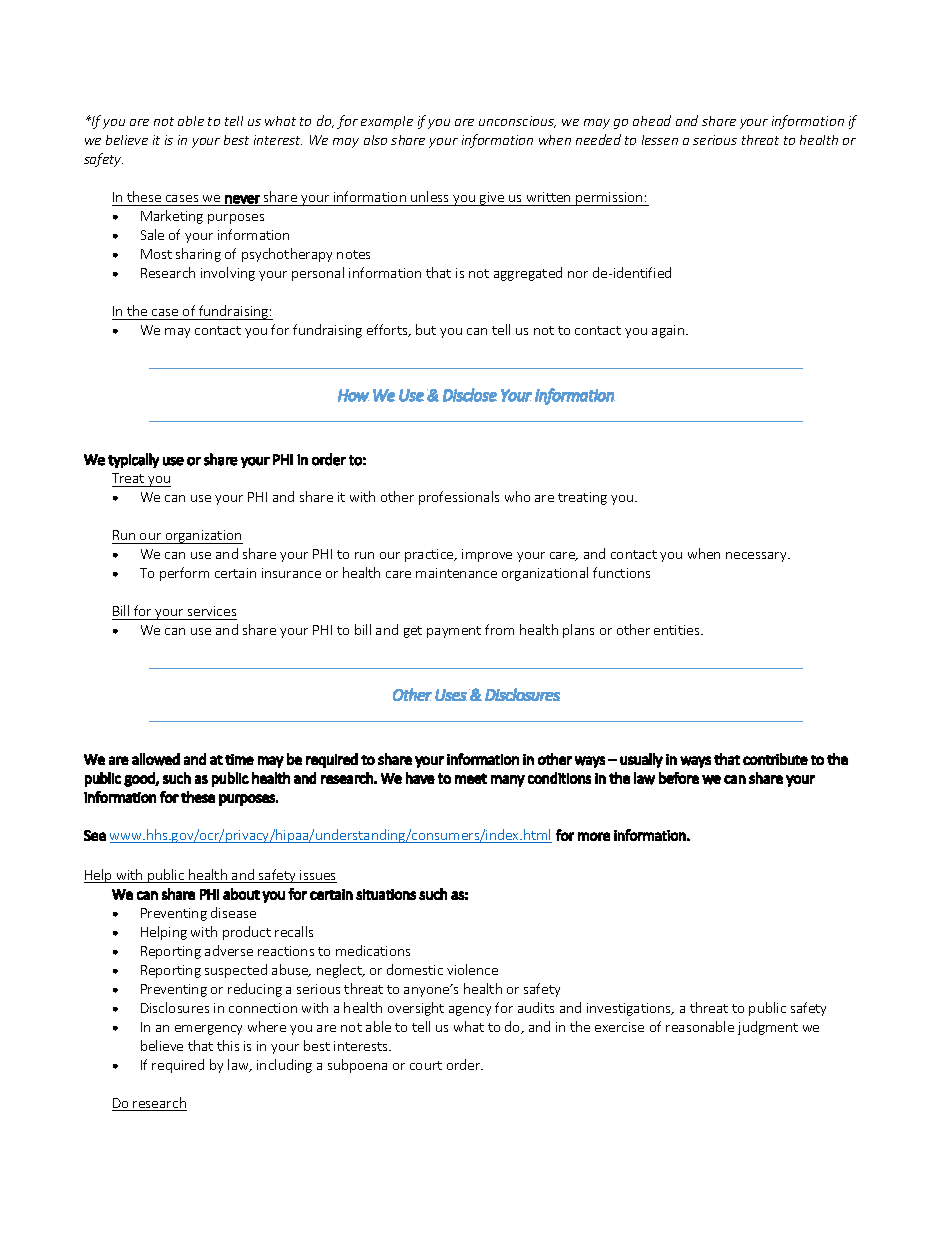 The width and height of the document is (952, 1233). What do you see at coordinates (156, 759) in the document?
I see `allowed` at bounding box center [156, 759].
